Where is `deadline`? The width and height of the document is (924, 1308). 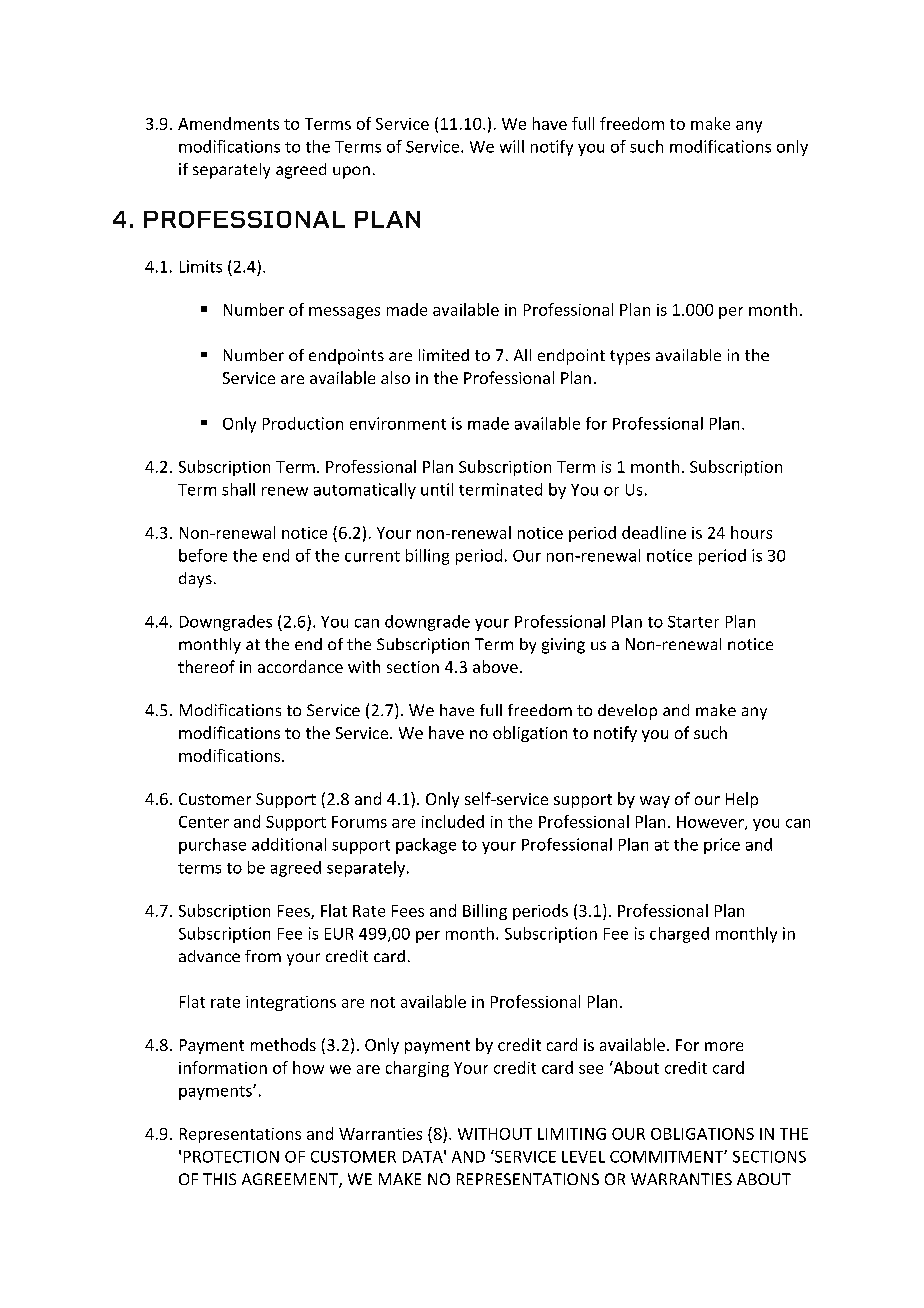 deadline is located at coordinates (654, 532).
